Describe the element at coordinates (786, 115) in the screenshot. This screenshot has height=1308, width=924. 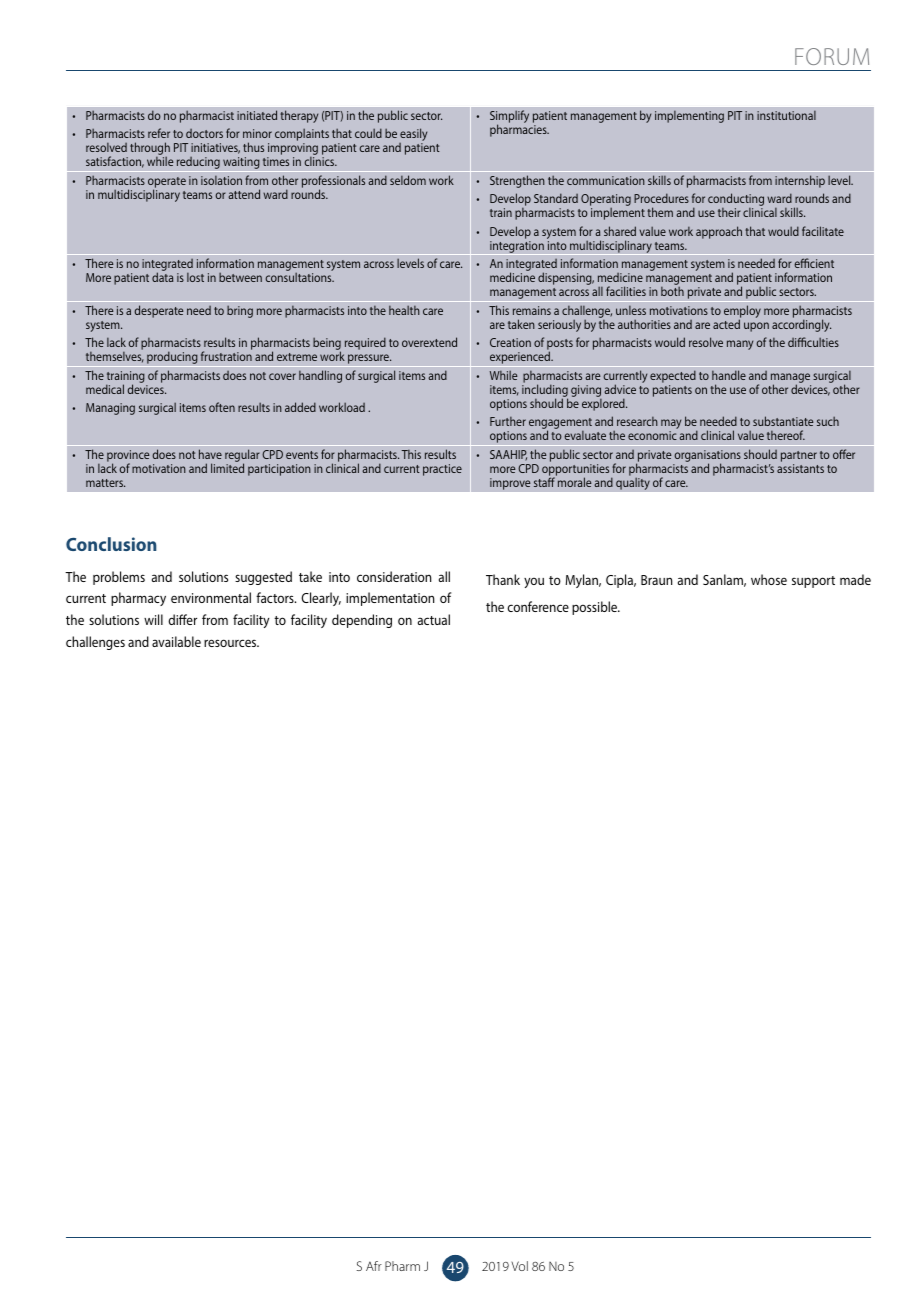
I see `institutional` at that location.
